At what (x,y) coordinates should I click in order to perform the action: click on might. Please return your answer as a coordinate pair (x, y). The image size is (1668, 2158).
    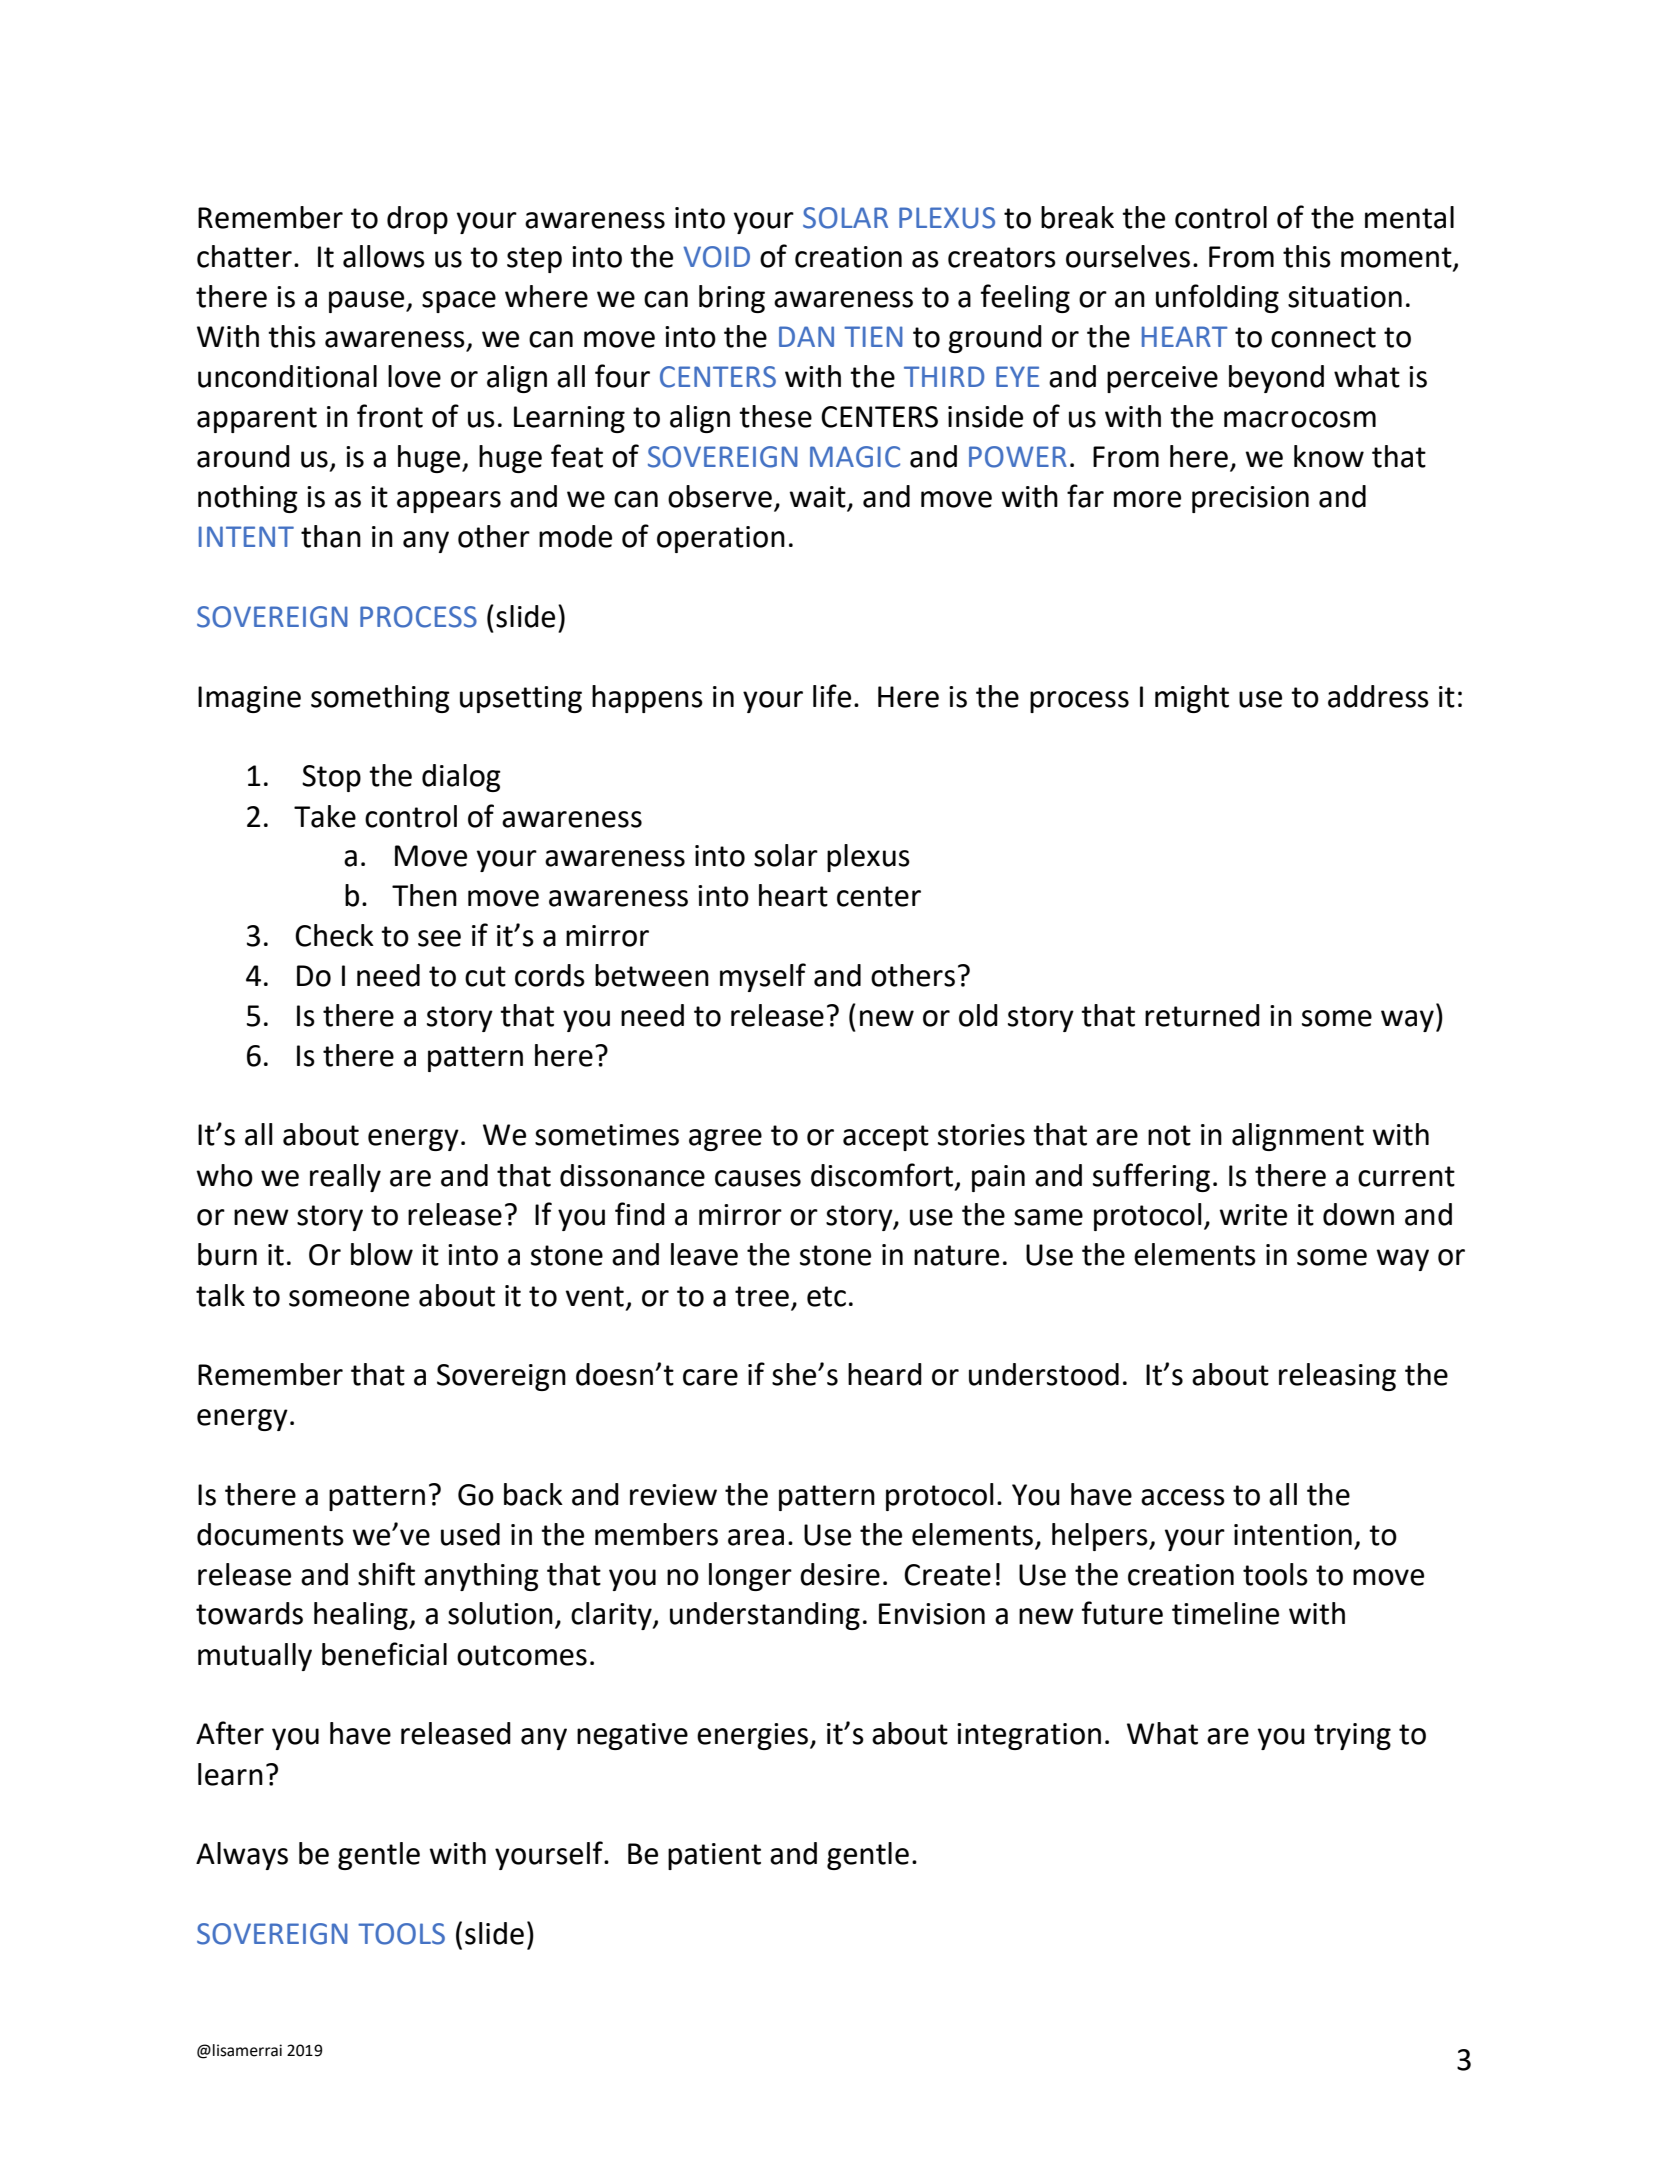
    Looking at the image, I should click on (1192, 699).
